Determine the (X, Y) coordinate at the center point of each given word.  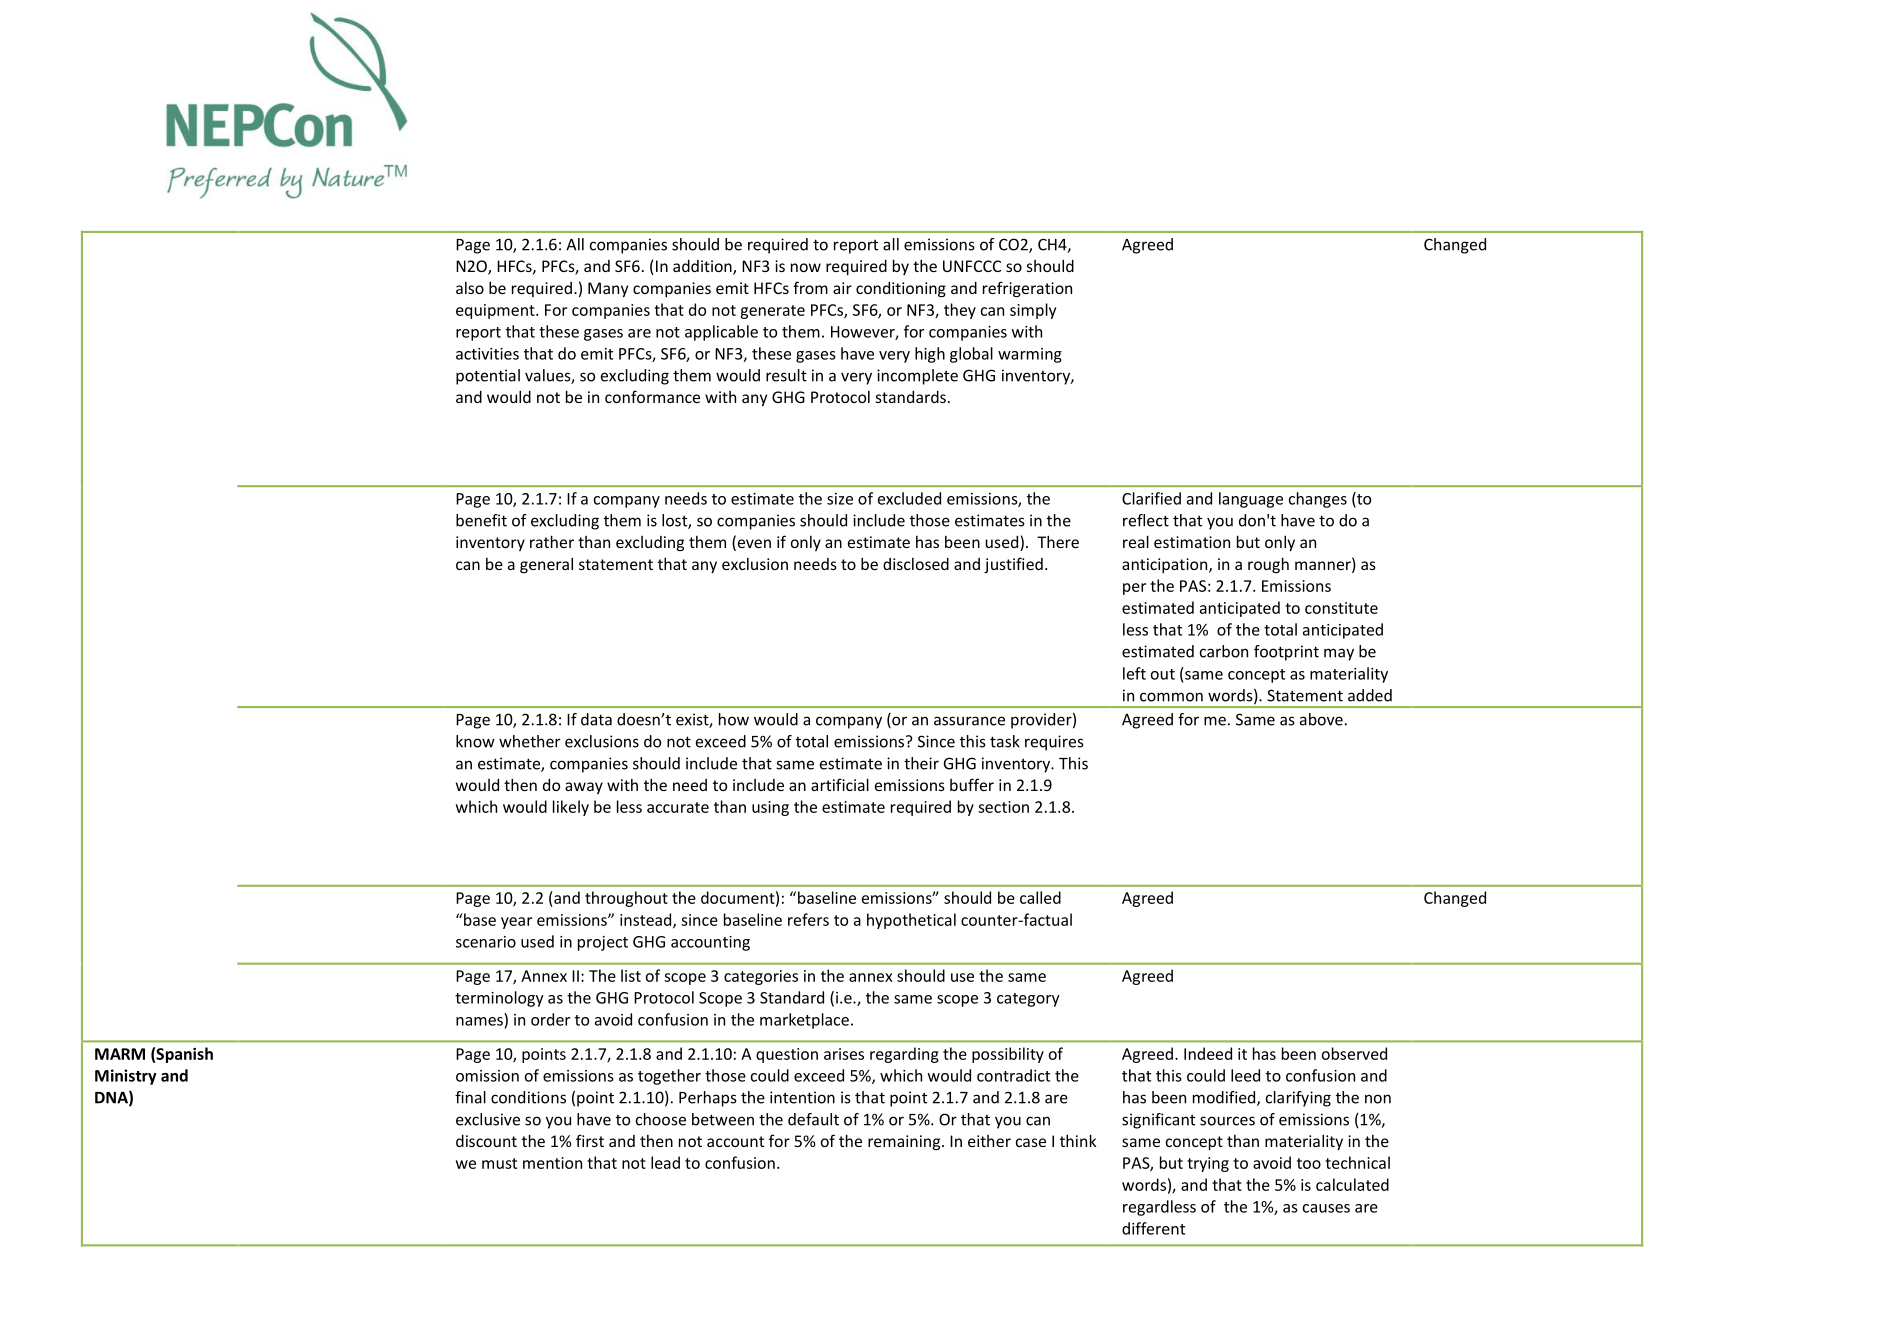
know (475, 741)
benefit (481, 520)
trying (1208, 1164)
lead (665, 1162)
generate (772, 312)
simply (1033, 311)
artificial (840, 784)
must (499, 1163)
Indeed (1208, 1053)
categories (761, 977)
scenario (486, 942)
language (1251, 500)
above (1321, 719)
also (470, 288)
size (840, 499)
